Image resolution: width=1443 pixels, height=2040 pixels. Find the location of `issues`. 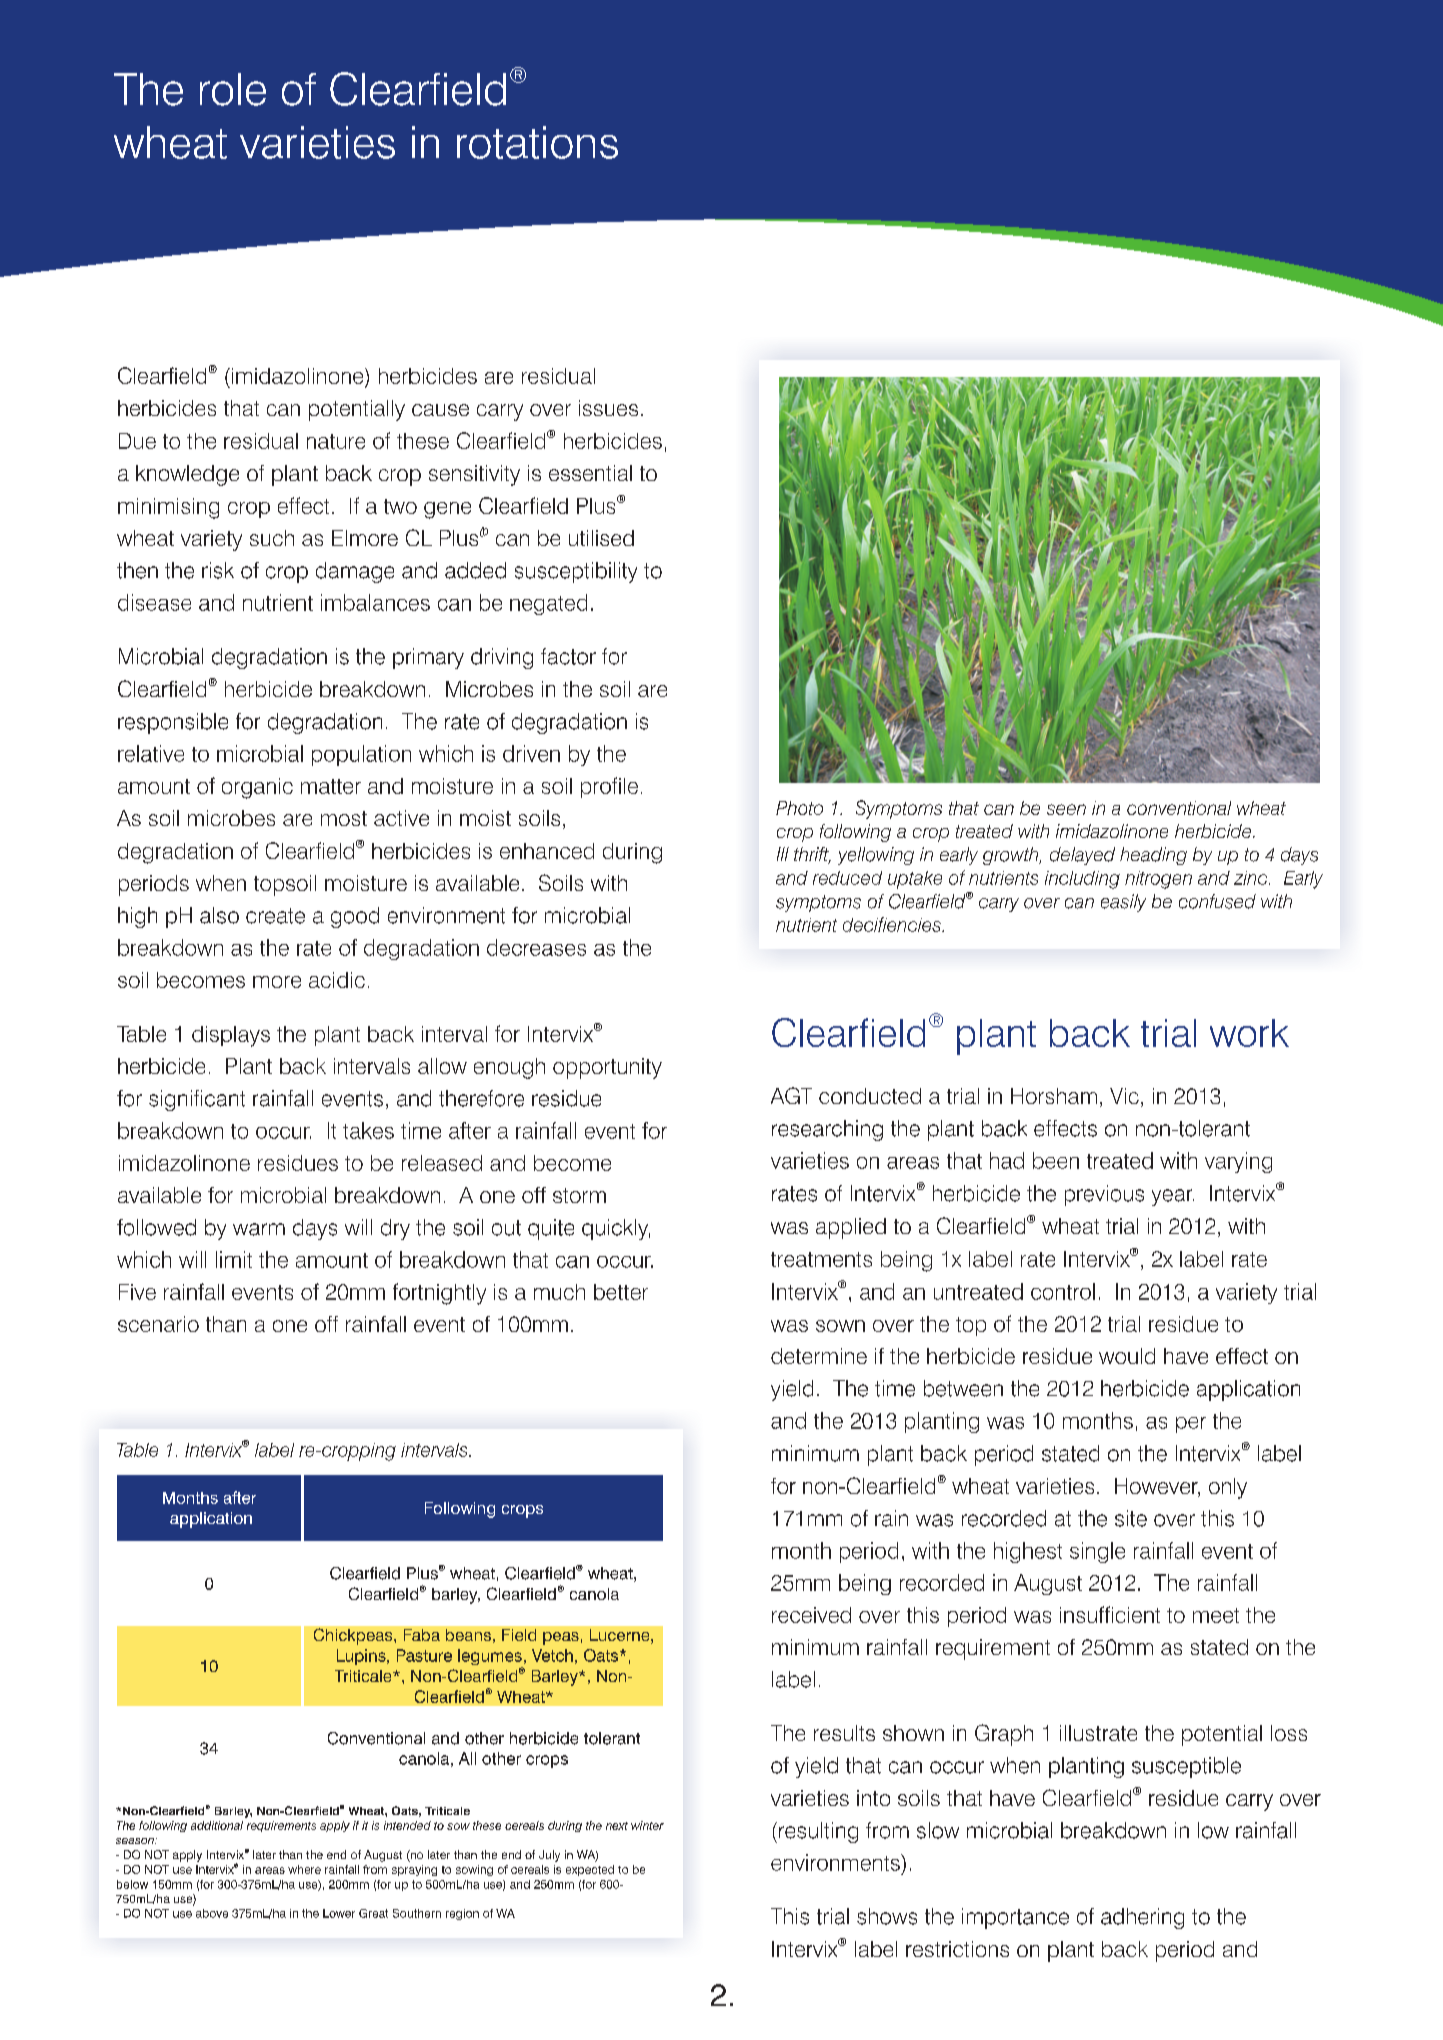

issues is located at coordinates (608, 408).
